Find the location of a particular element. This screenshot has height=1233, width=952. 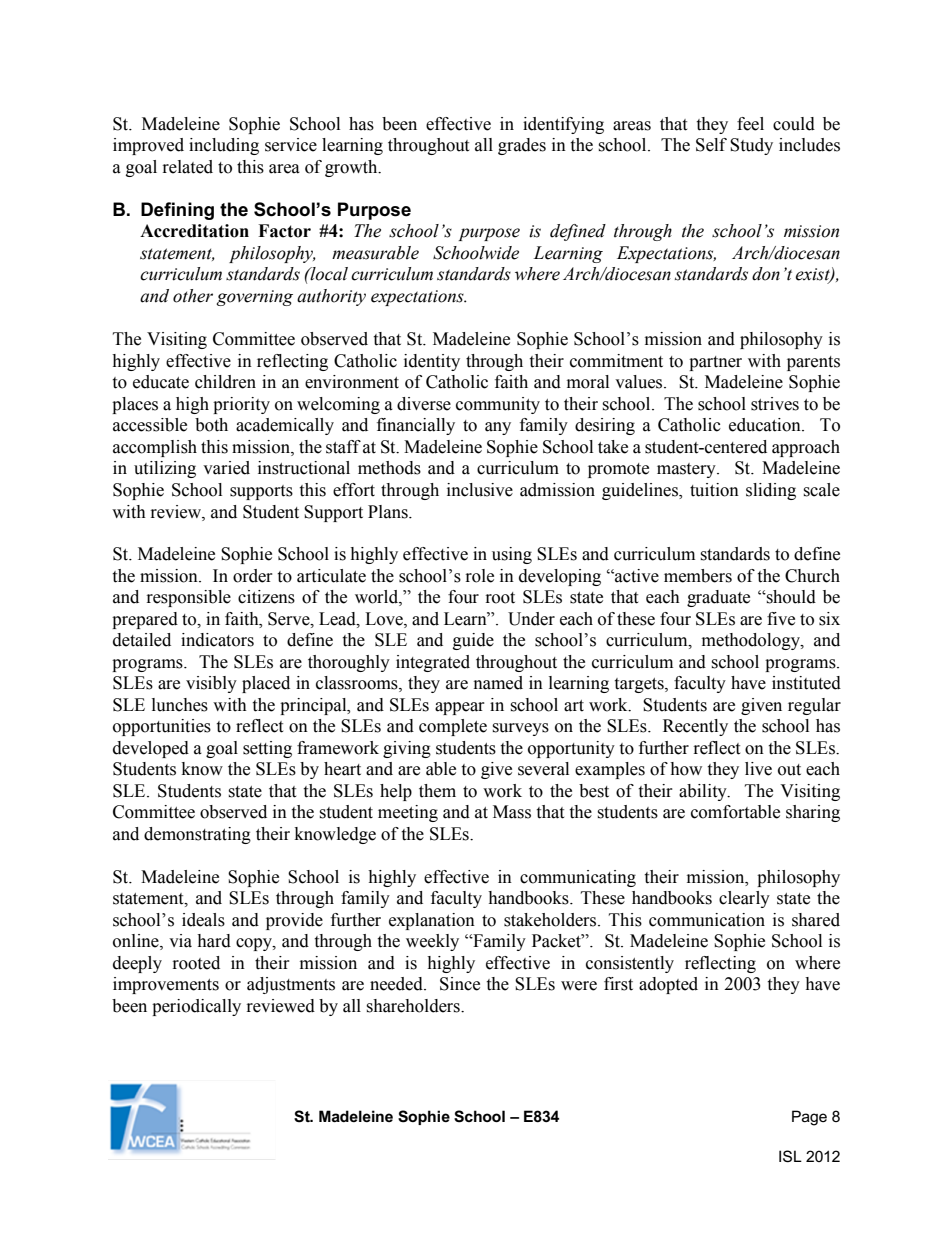

Study is located at coordinates (751, 146).
